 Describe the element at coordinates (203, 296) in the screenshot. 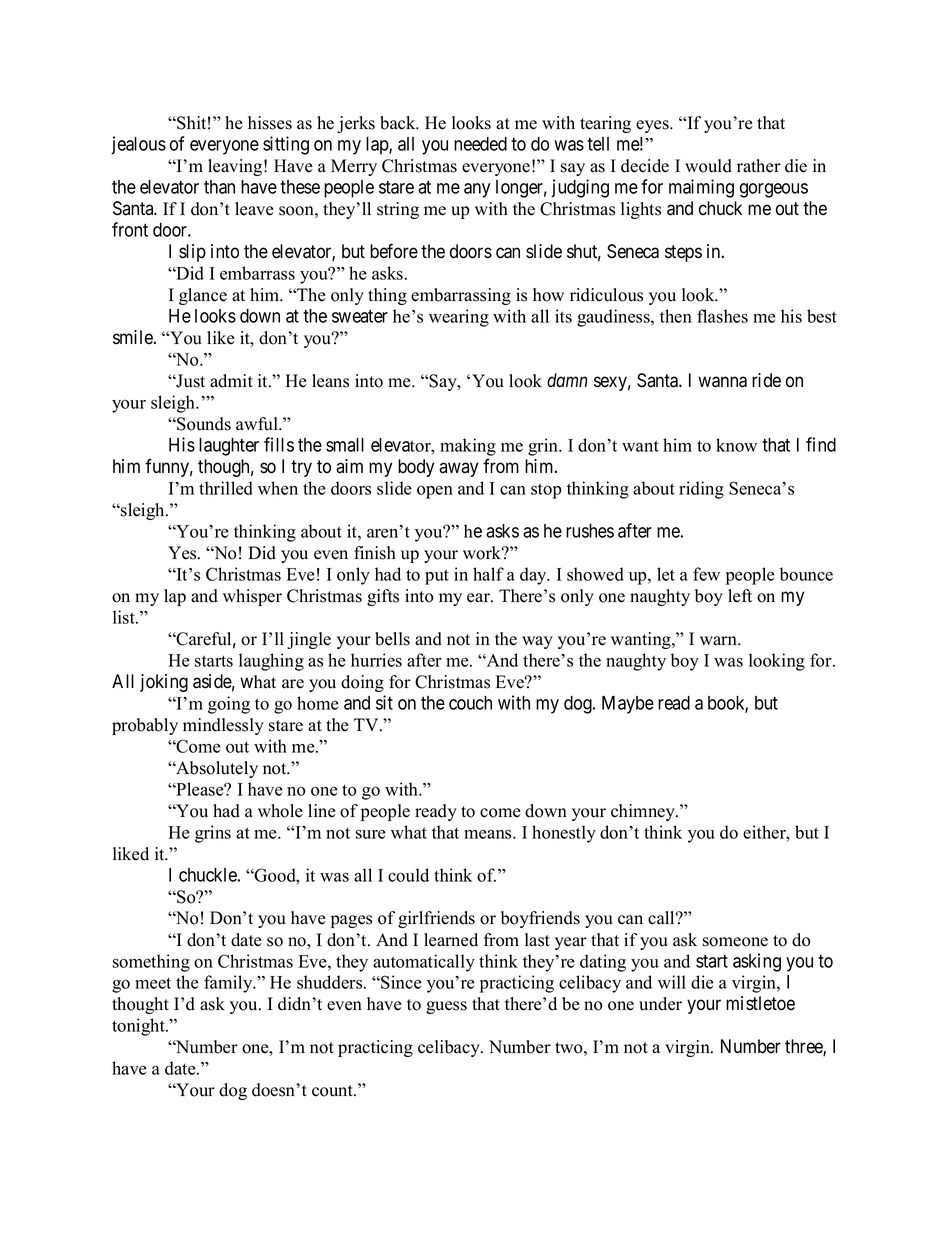

I see `glance` at that location.
